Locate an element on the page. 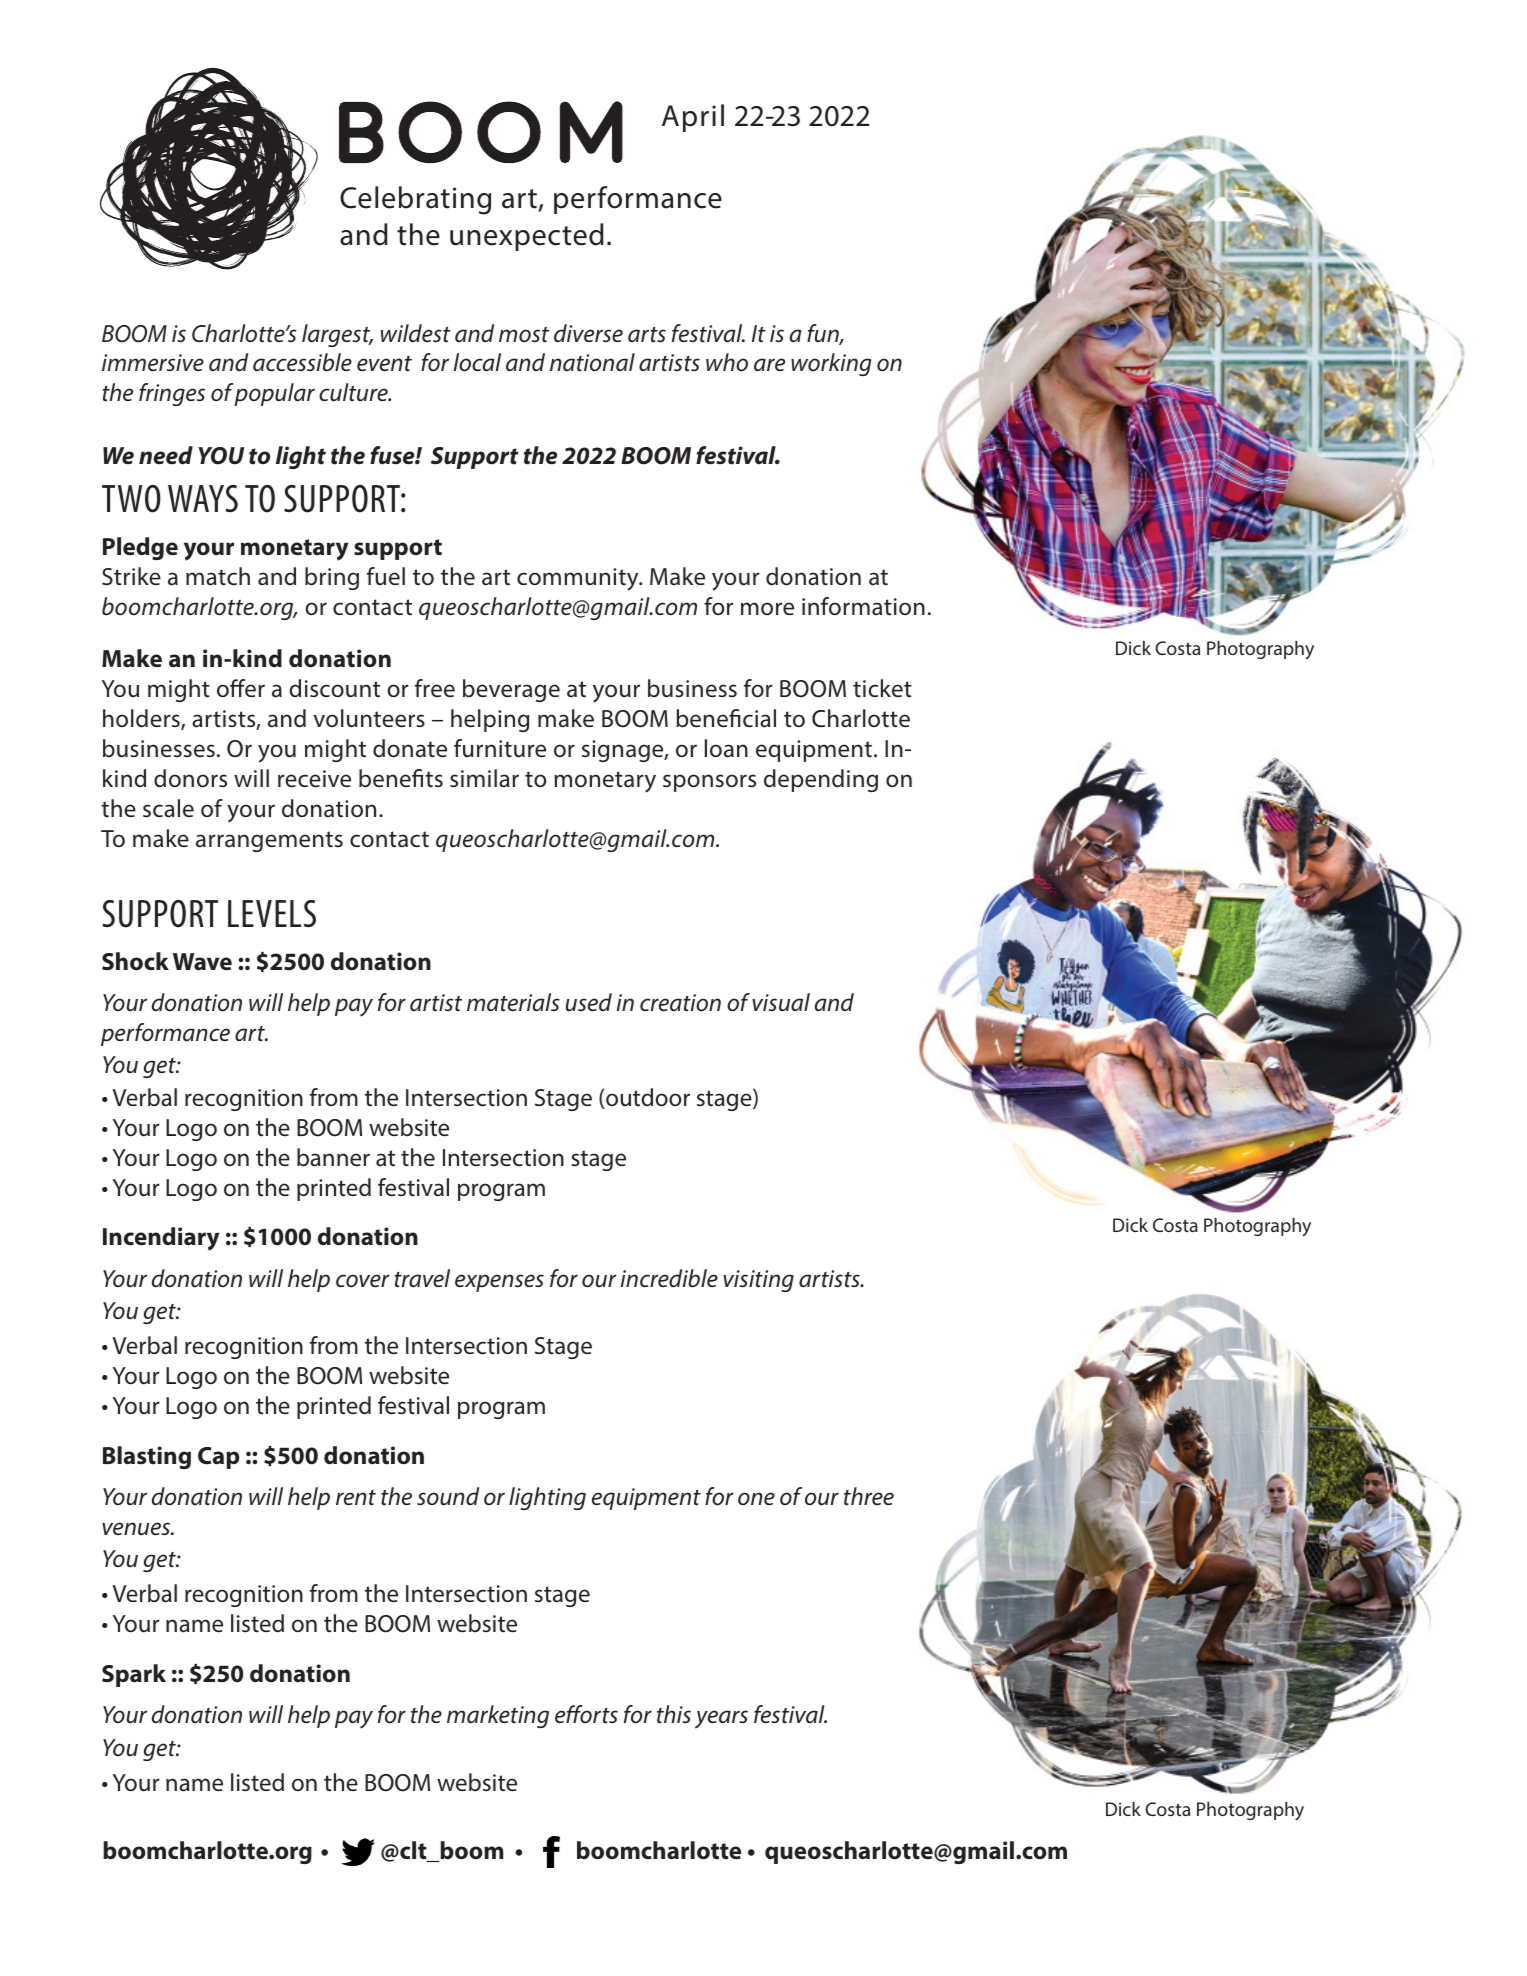  Wave is located at coordinates (202, 962).
